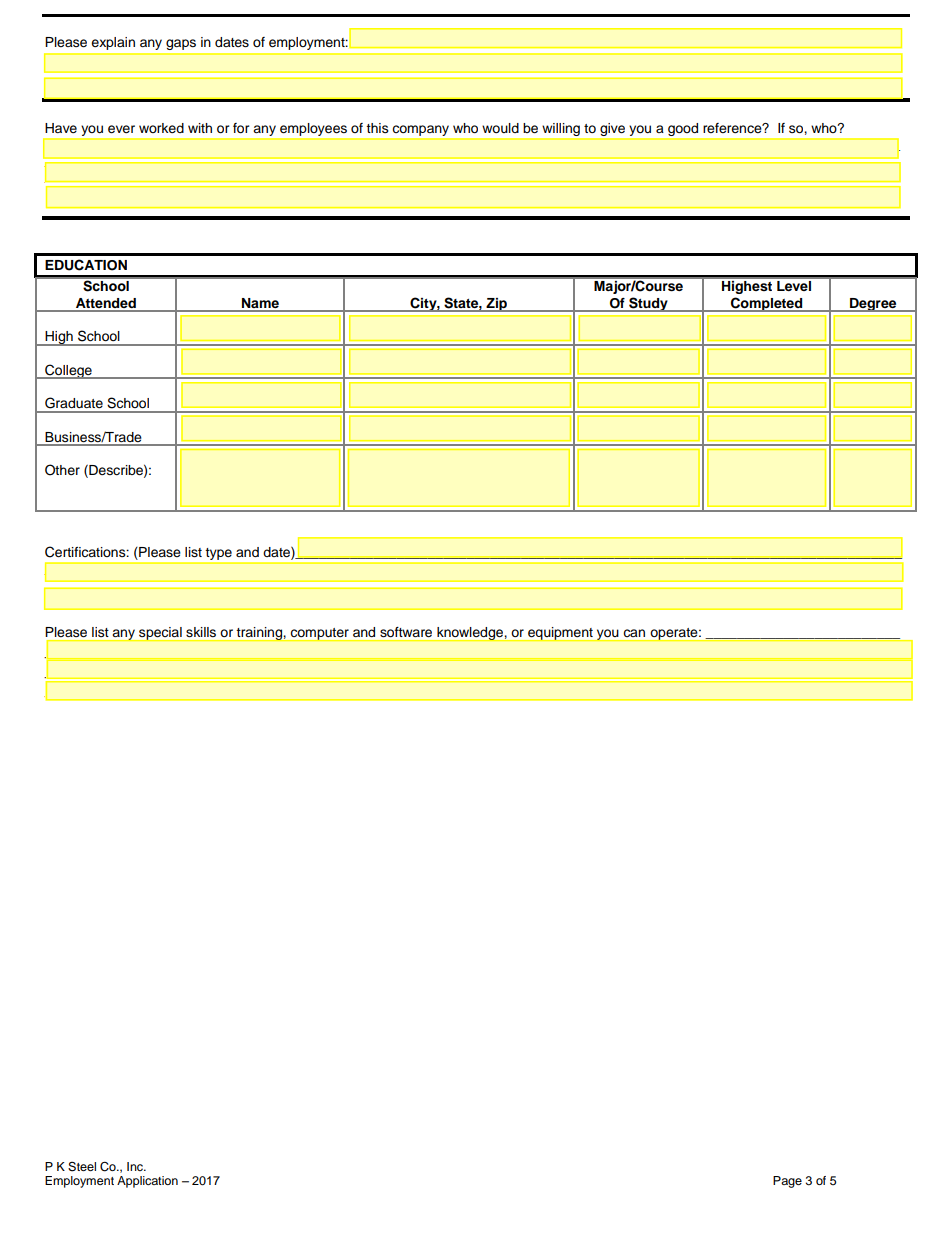  I want to click on Zip, so click(497, 305).
